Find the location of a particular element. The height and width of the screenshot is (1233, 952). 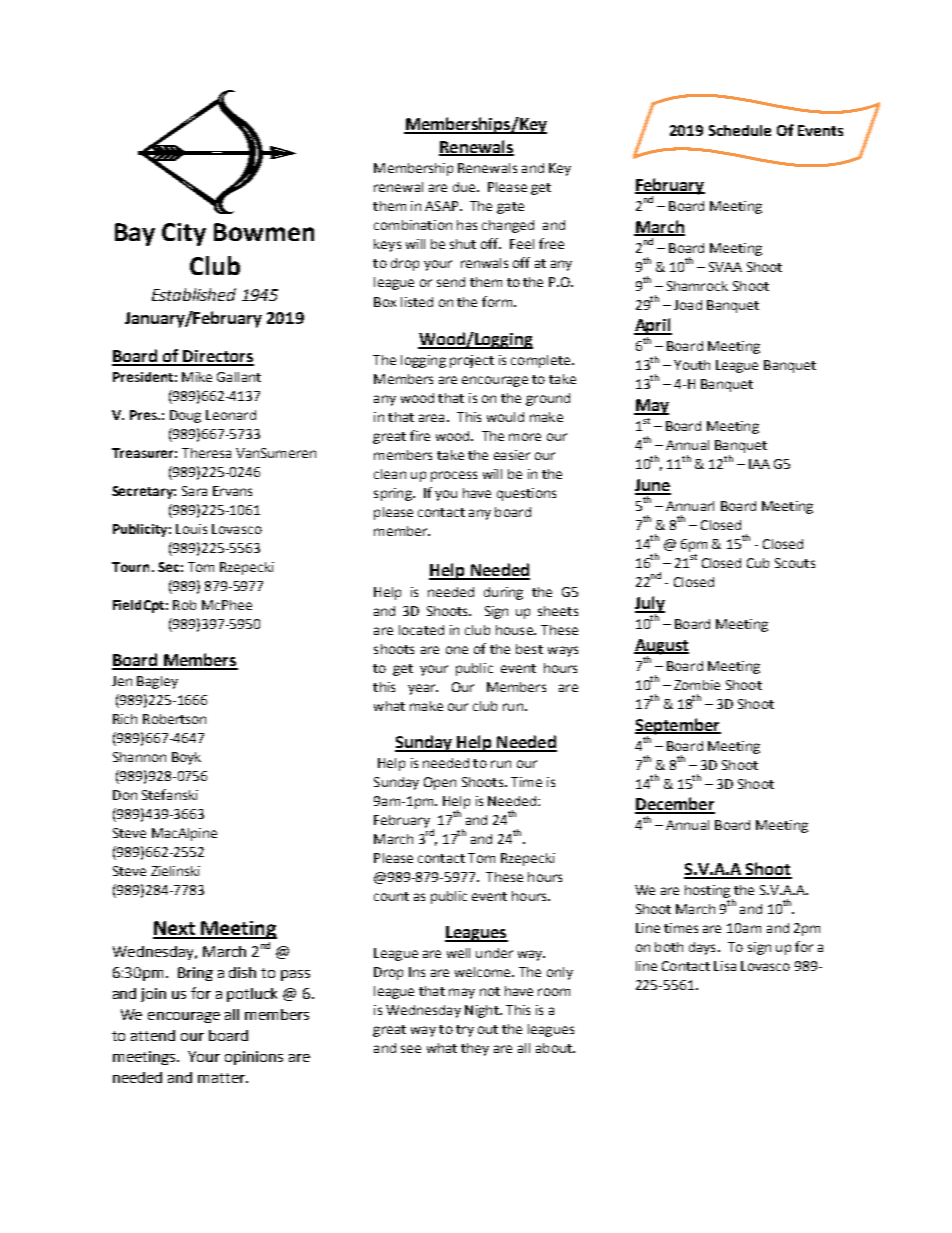

Schedule is located at coordinates (740, 130).
